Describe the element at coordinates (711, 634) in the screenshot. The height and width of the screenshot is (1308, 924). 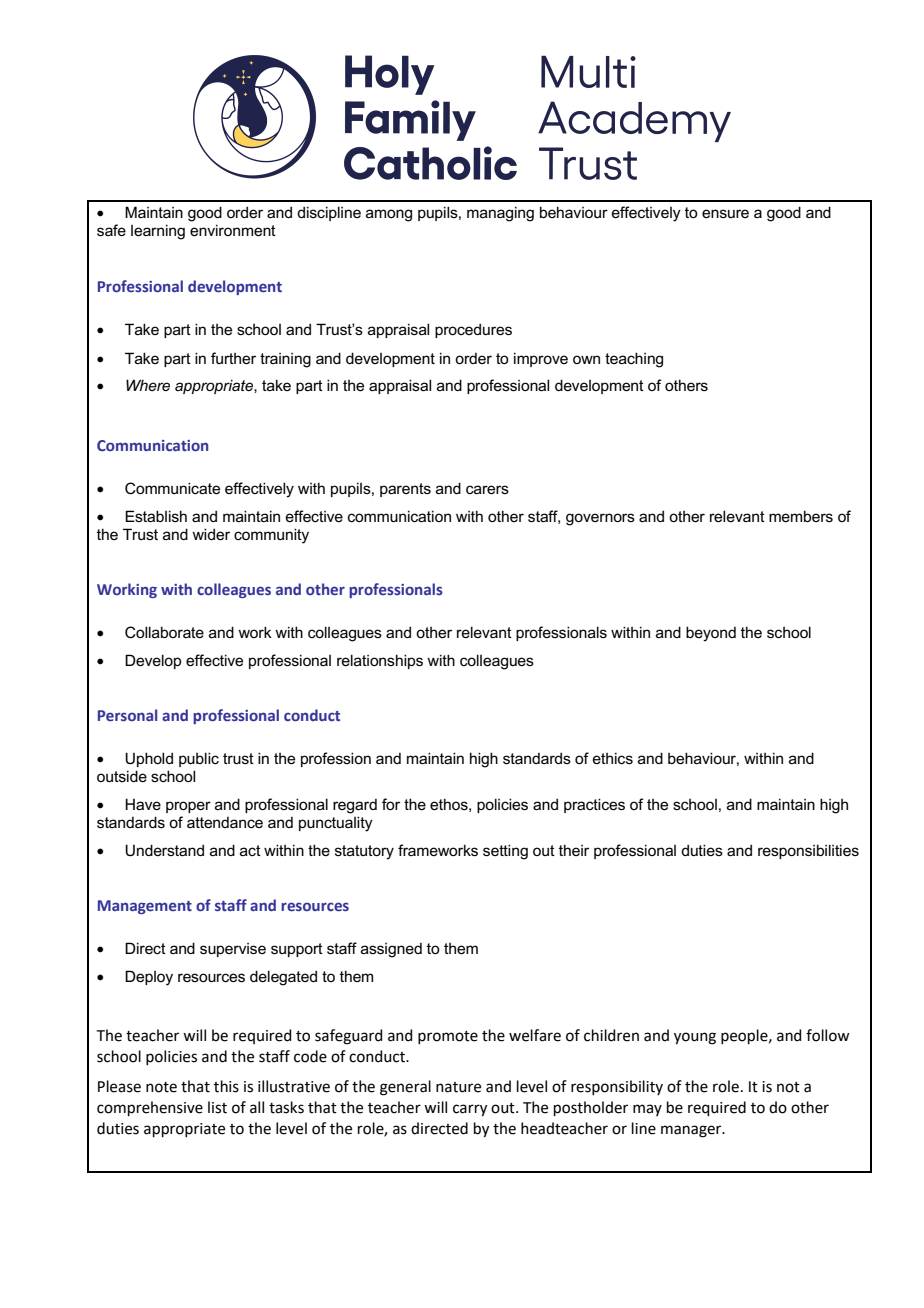
I see `beyond` at that location.
